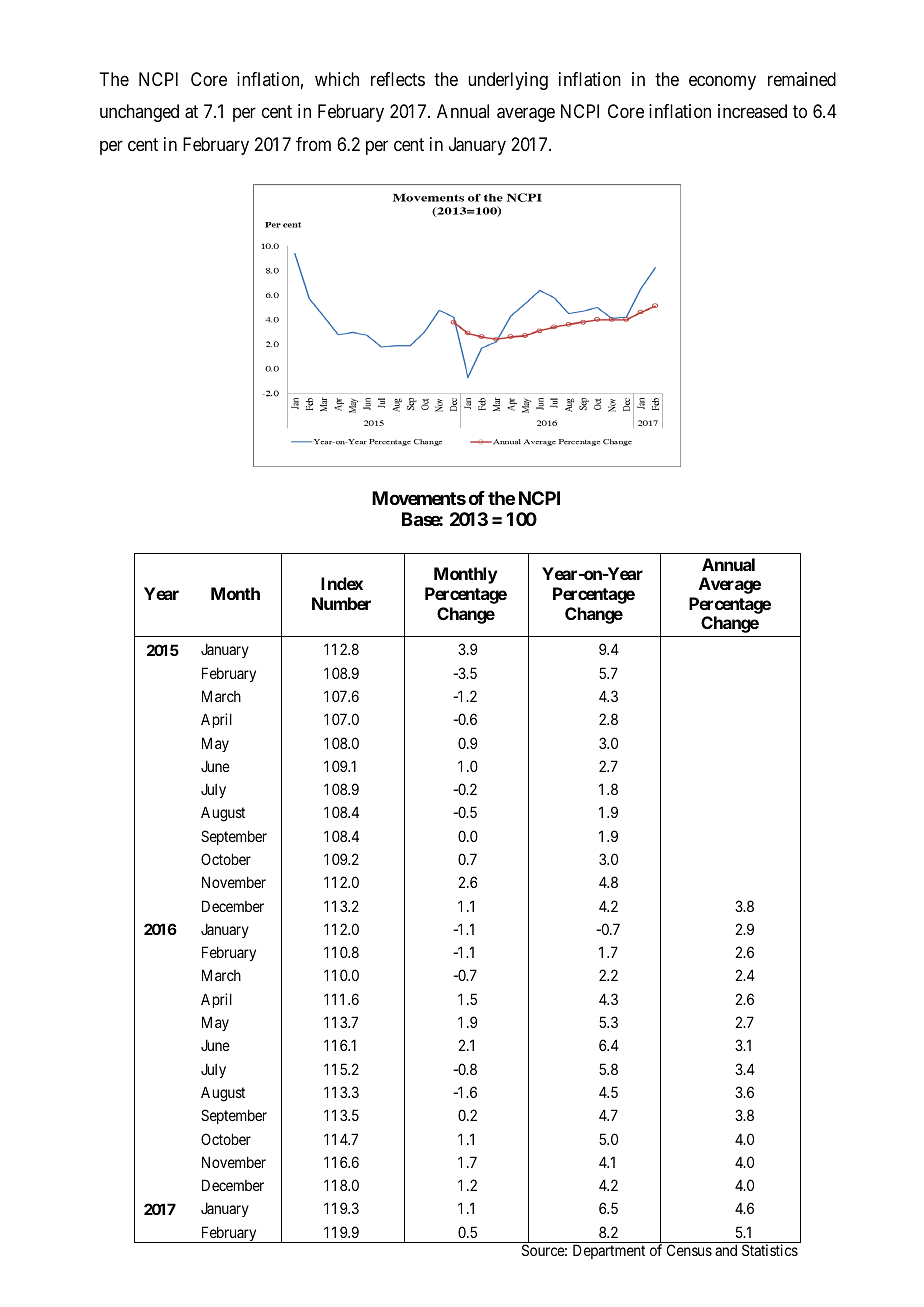 The image size is (924, 1307). Describe the element at coordinates (726, 1250) in the document. I see `and` at that location.
